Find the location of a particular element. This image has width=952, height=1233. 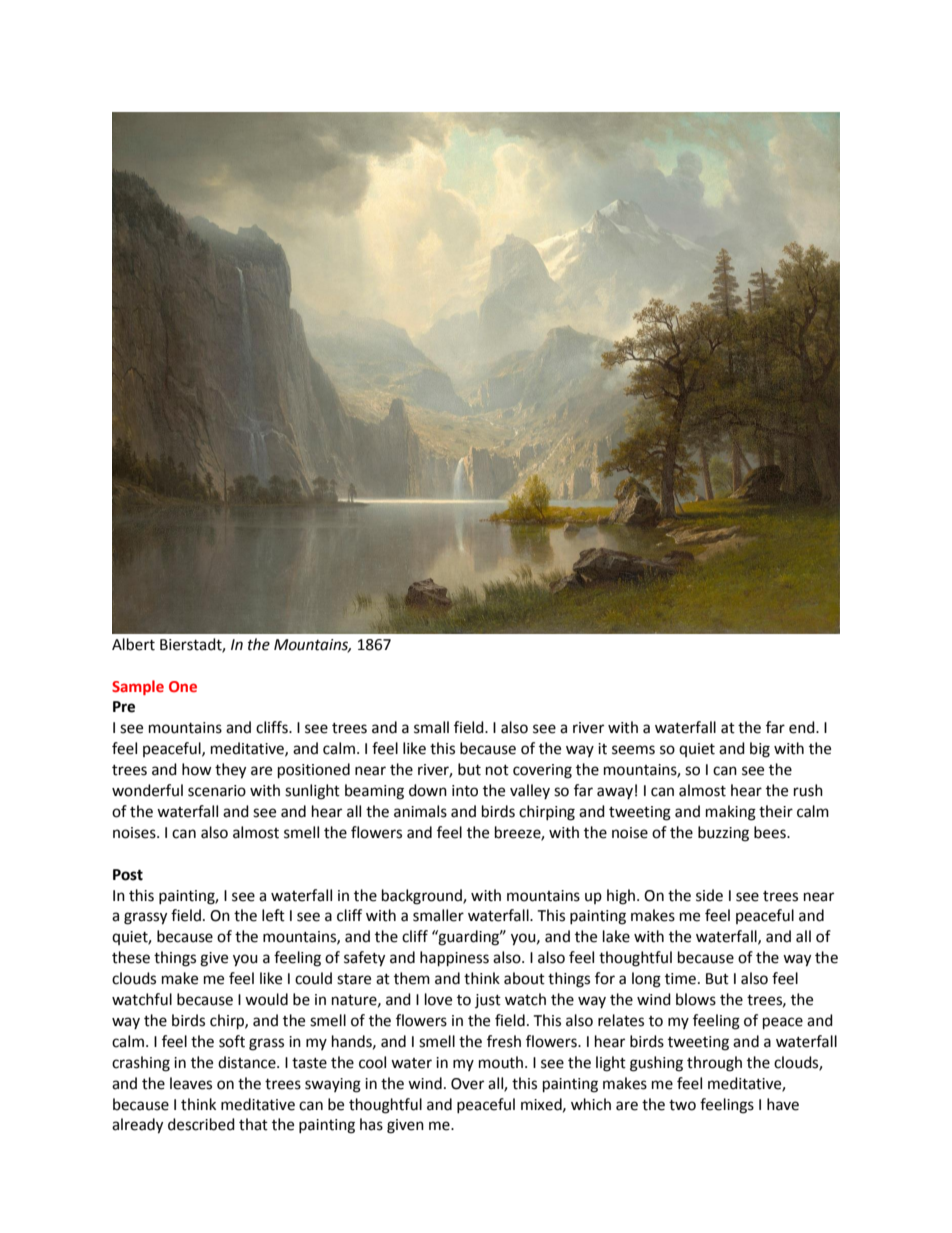

has is located at coordinates (371, 1124).
